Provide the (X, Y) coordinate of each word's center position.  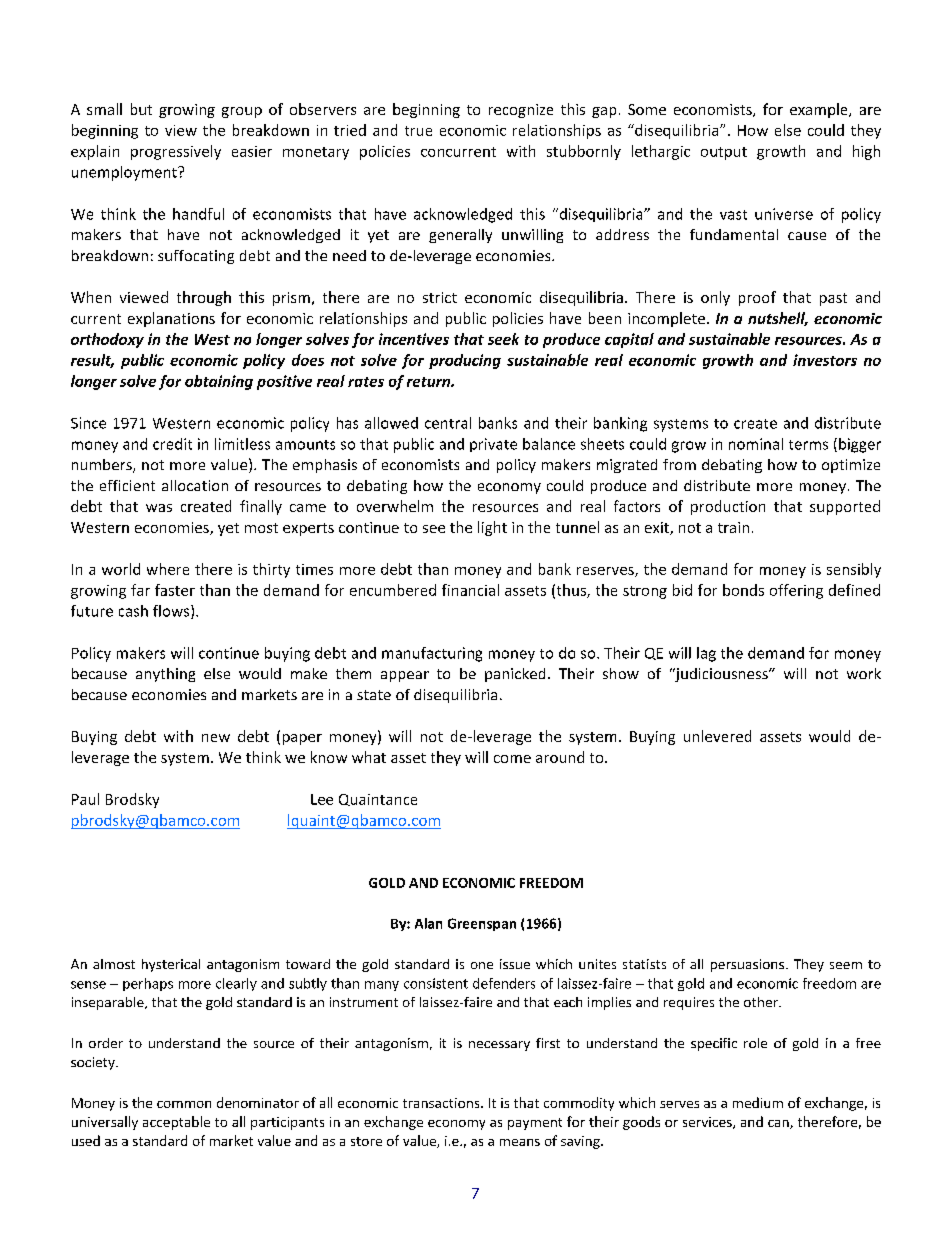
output (724, 153)
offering (796, 591)
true (418, 131)
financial (470, 590)
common (184, 1104)
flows (172, 612)
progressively (176, 152)
